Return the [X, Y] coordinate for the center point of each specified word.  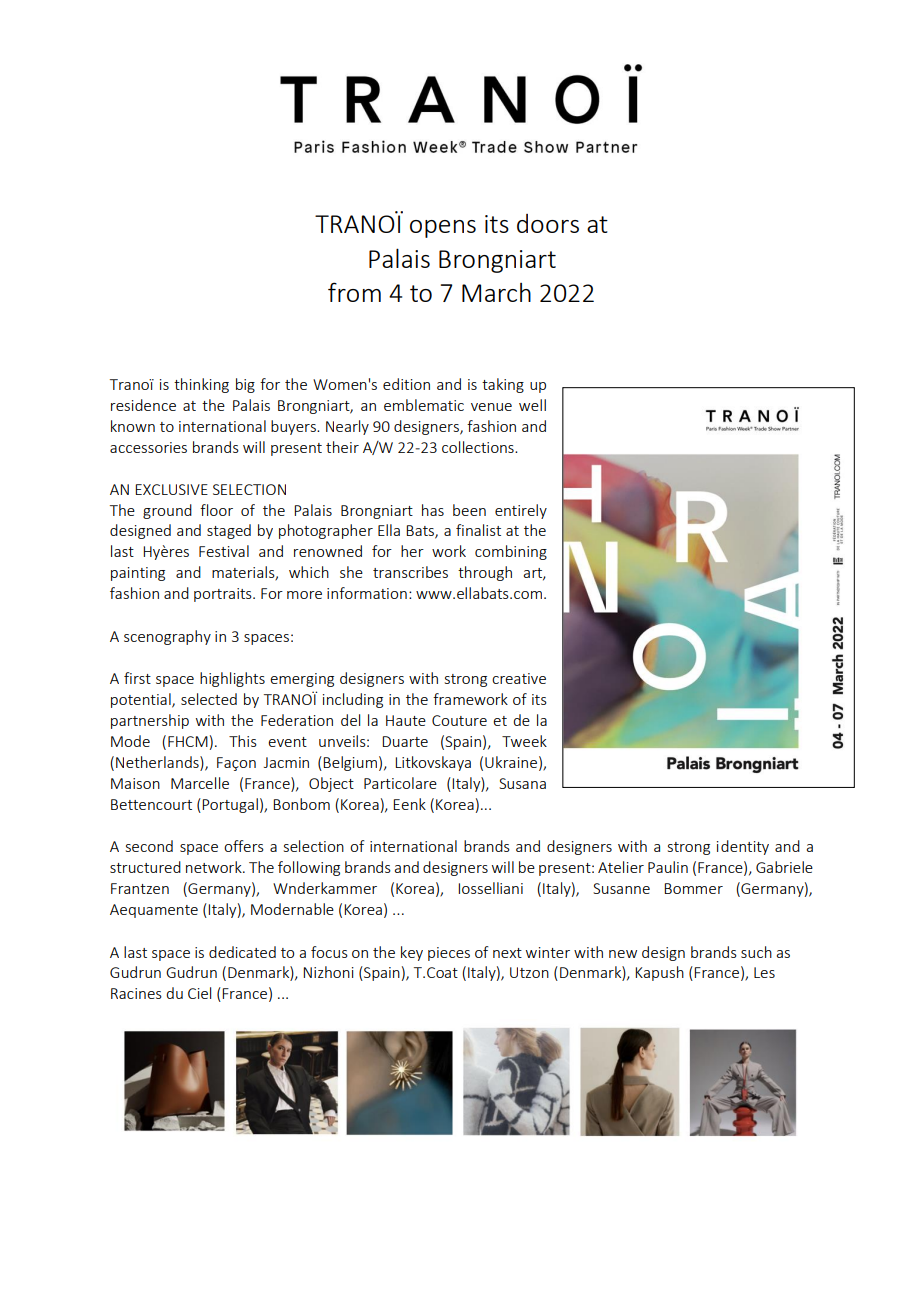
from [354, 292]
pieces [449, 954]
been [469, 510]
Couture [459, 720]
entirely [521, 511]
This [243, 741]
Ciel [199, 993]
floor [216, 510]
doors [548, 223]
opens [443, 229]
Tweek [524, 741]
